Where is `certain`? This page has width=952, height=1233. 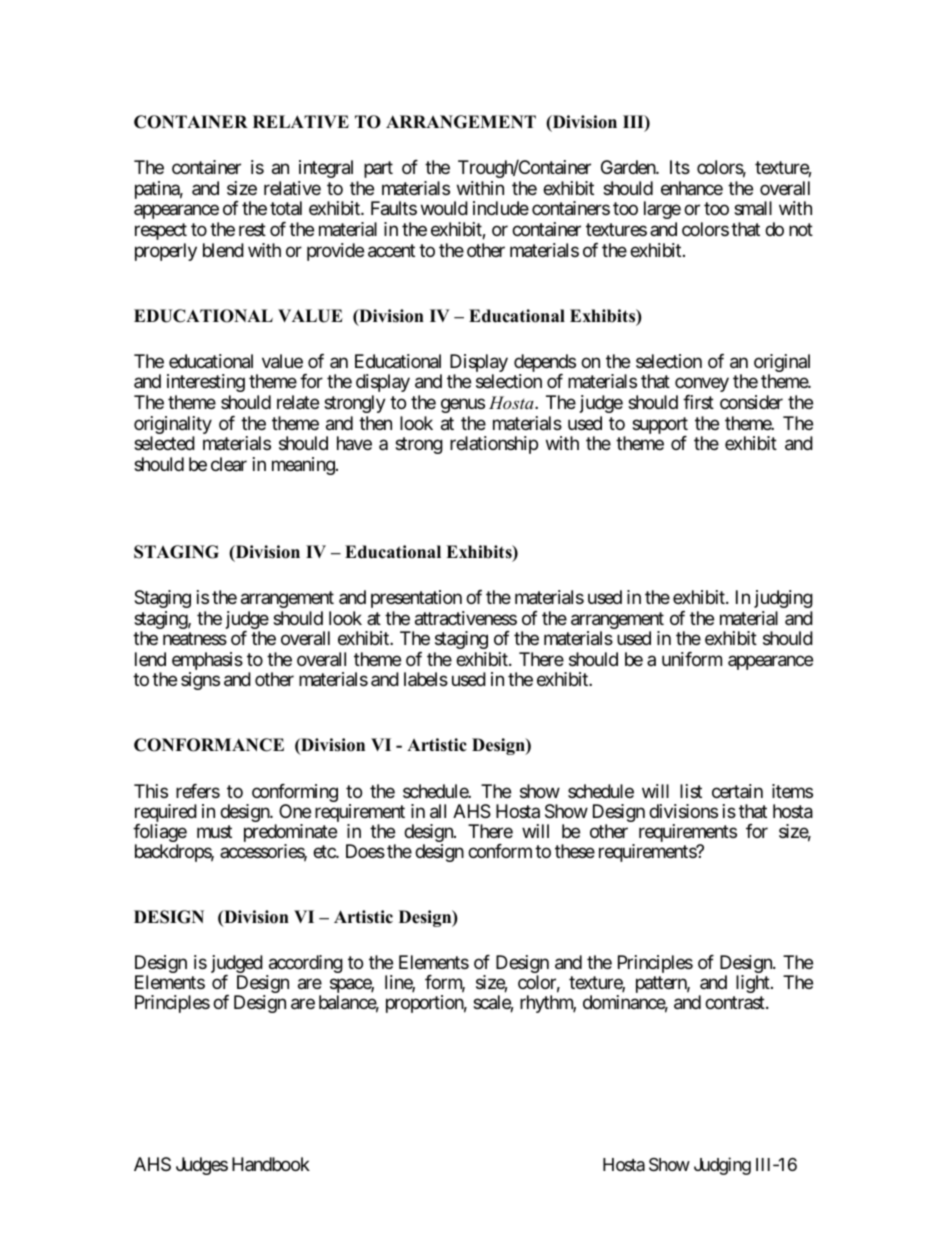 certain is located at coordinates (737, 791).
